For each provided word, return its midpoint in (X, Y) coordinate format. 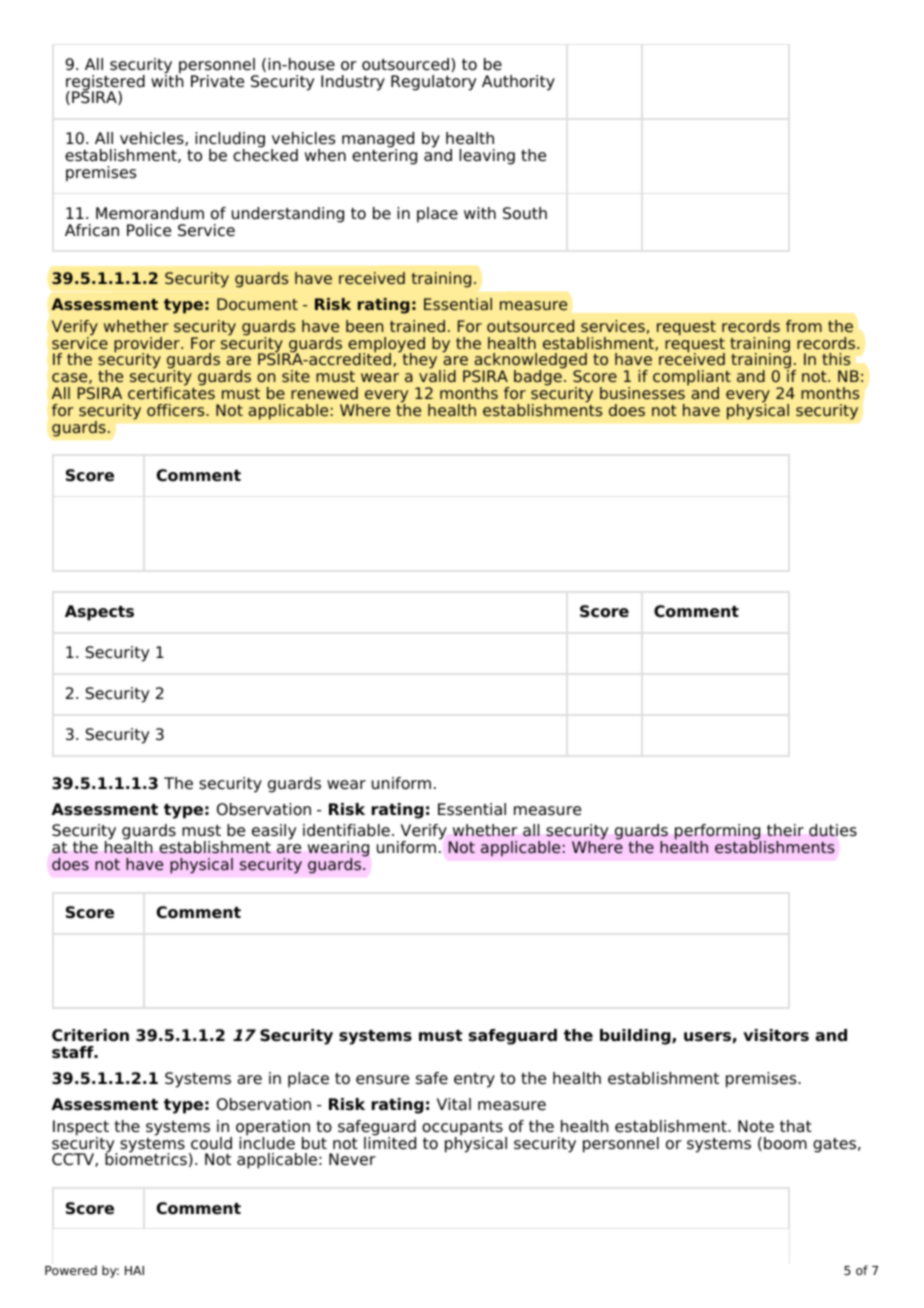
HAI (134, 1270)
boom (785, 1143)
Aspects (99, 613)
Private (217, 81)
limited (390, 1142)
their (785, 830)
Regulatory (433, 83)
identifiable (346, 830)
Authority (518, 83)
